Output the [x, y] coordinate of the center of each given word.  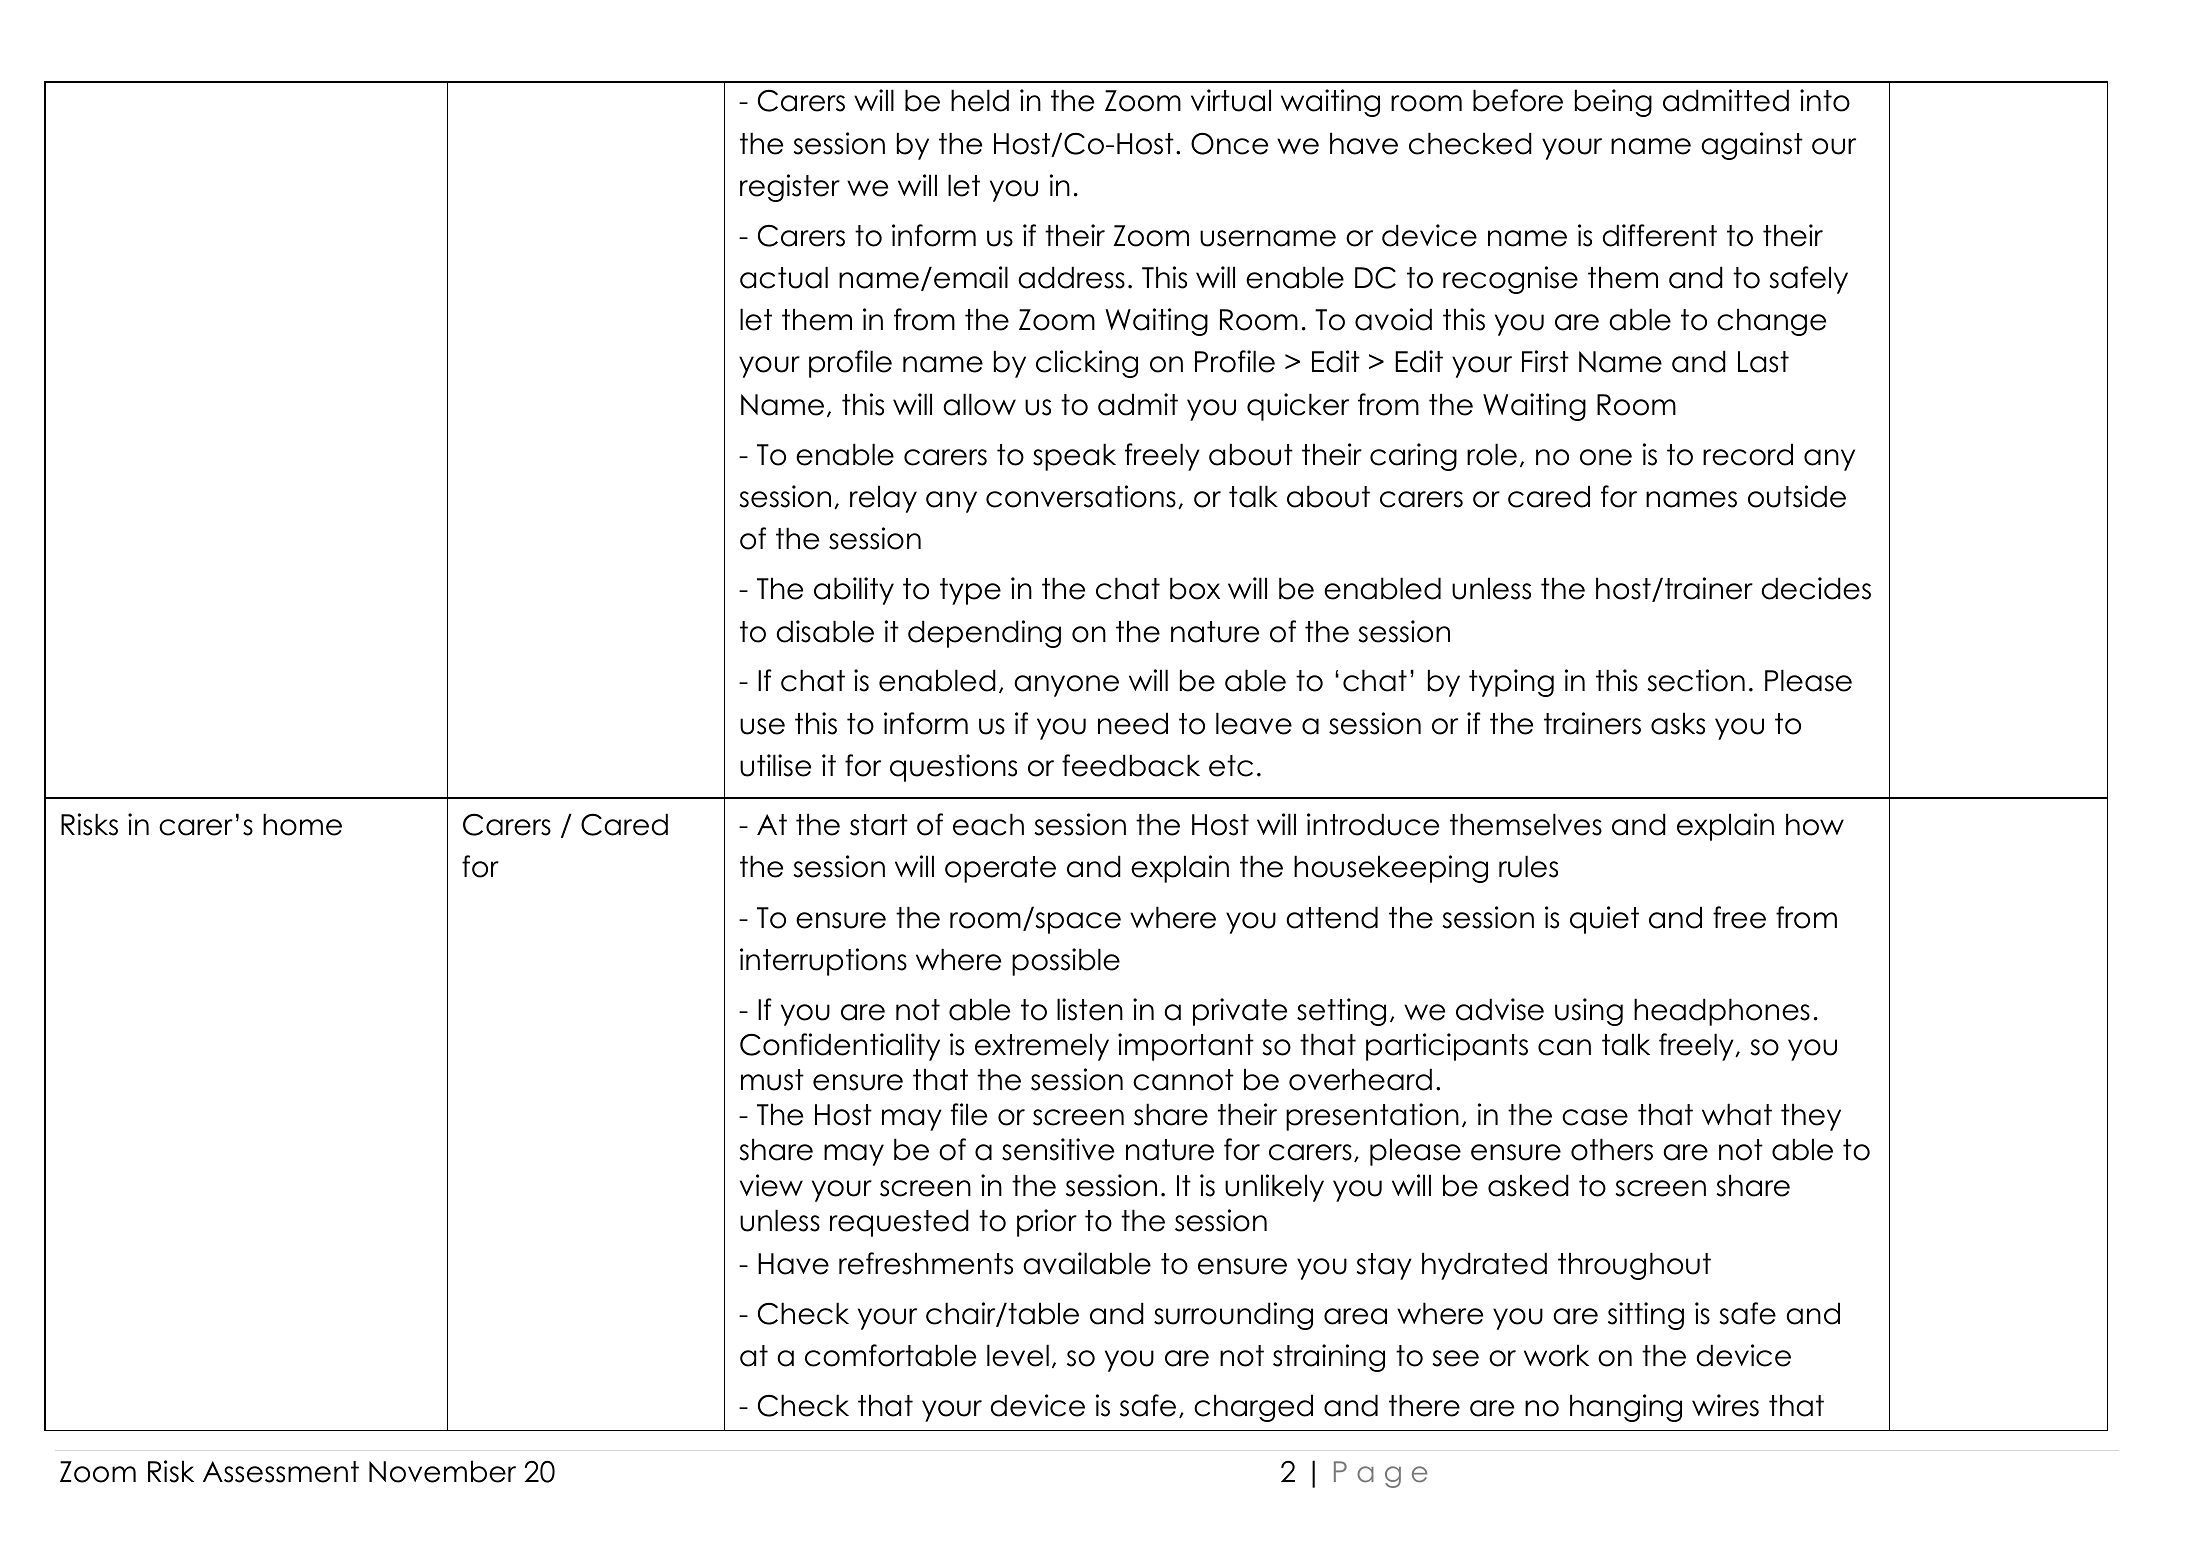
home [302, 824]
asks [1678, 723]
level [1018, 1355]
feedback [1131, 765]
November [442, 1471]
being [1613, 103]
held [980, 100]
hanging [1626, 1408]
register [790, 188]
